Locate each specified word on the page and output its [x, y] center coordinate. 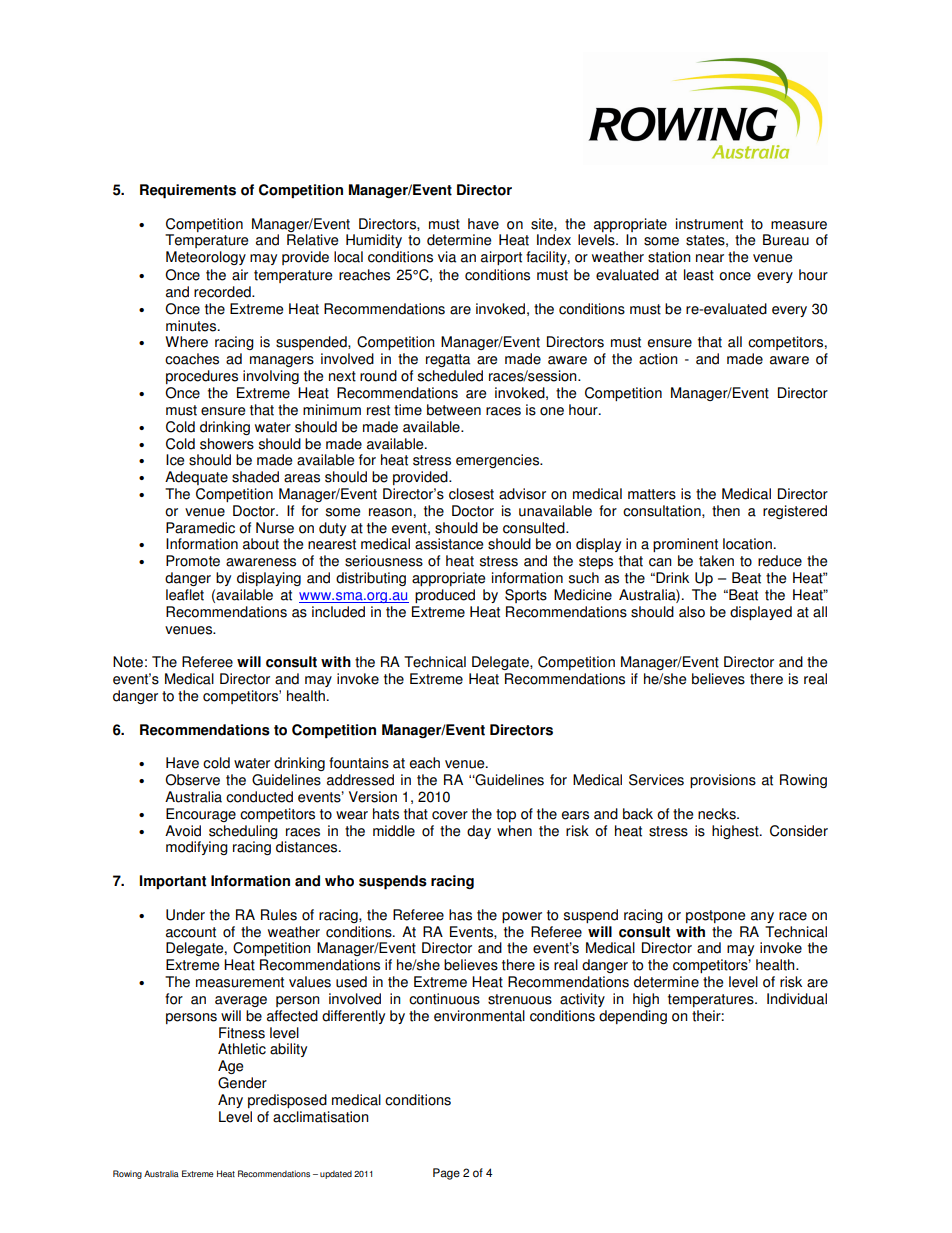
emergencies [499, 461]
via [447, 257]
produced [445, 596]
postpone [715, 916]
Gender [242, 1083]
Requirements [188, 191]
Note [128, 662]
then [726, 511]
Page [446, 1174]
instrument [709, 224]
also [692, 612]
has [460, 915]
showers [227, 444]
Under [185, 915]
